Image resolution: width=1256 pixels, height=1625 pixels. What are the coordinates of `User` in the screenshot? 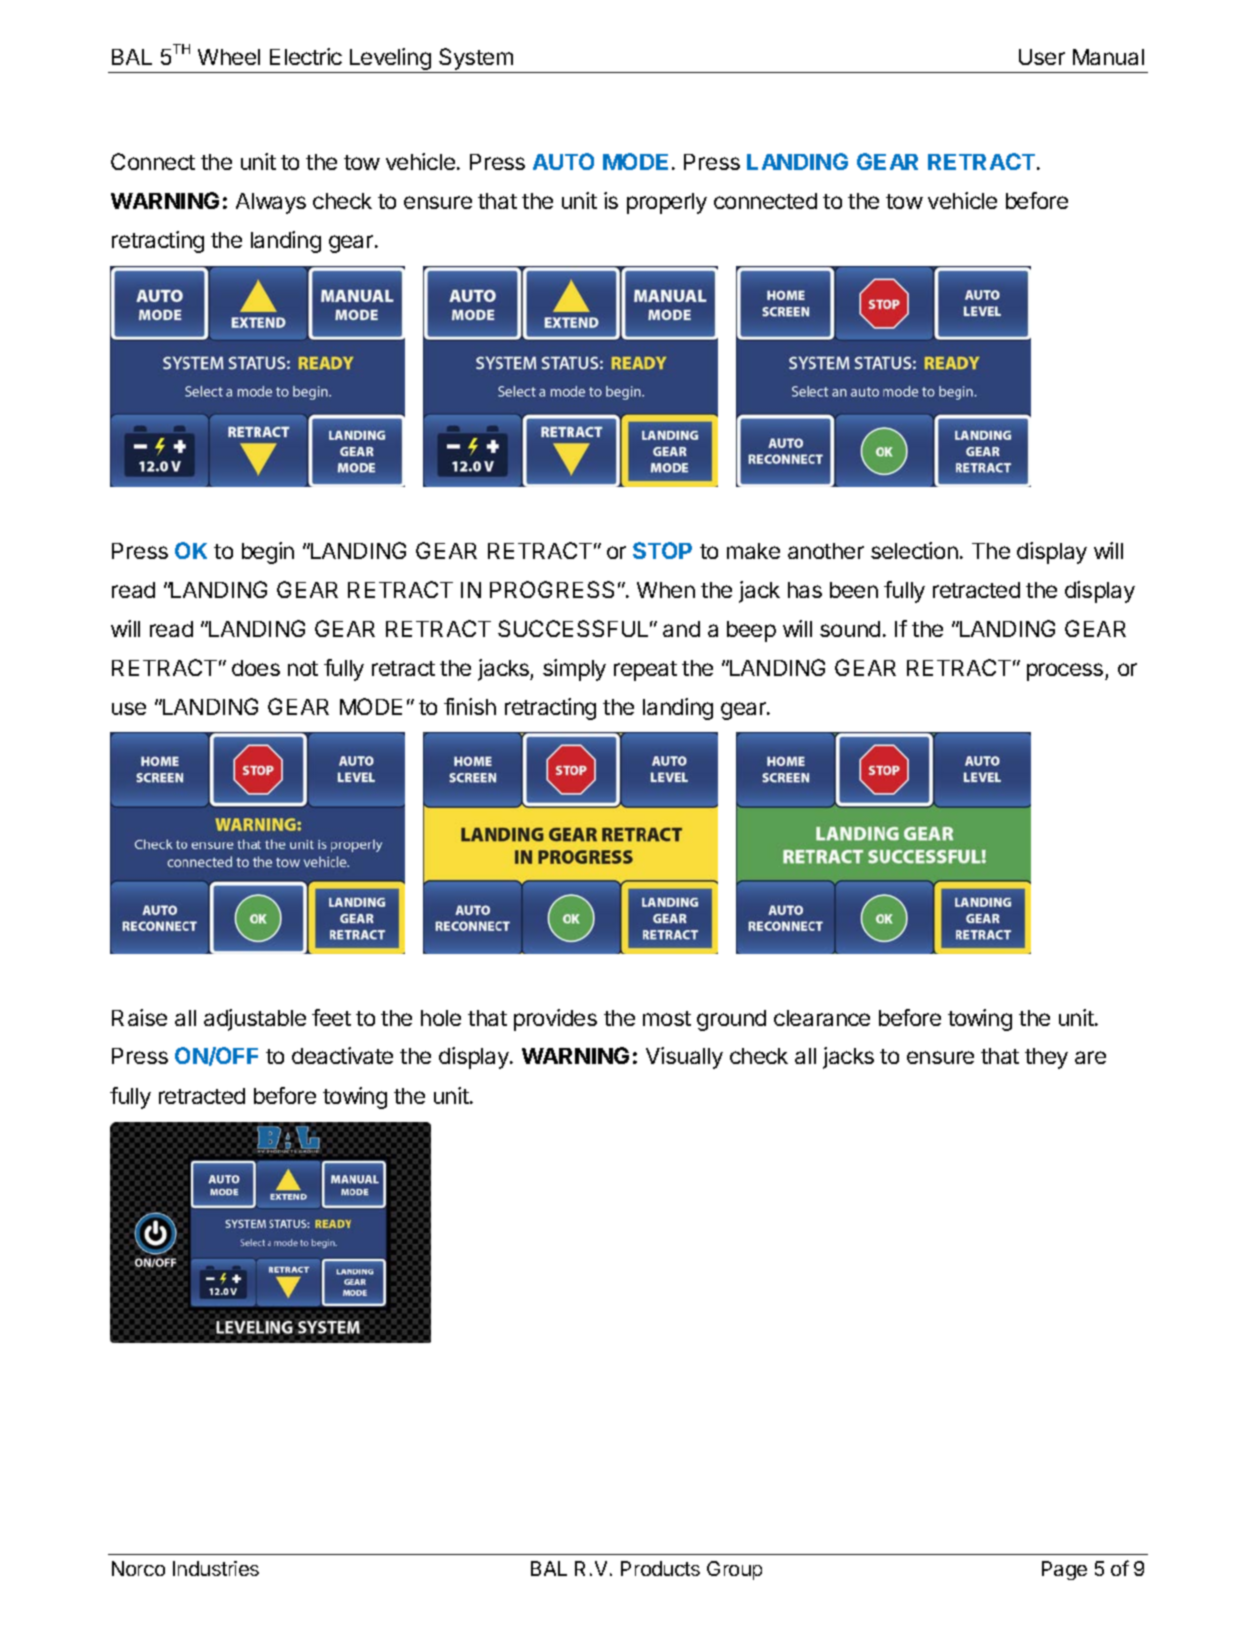 It's located at (1042, 57).
